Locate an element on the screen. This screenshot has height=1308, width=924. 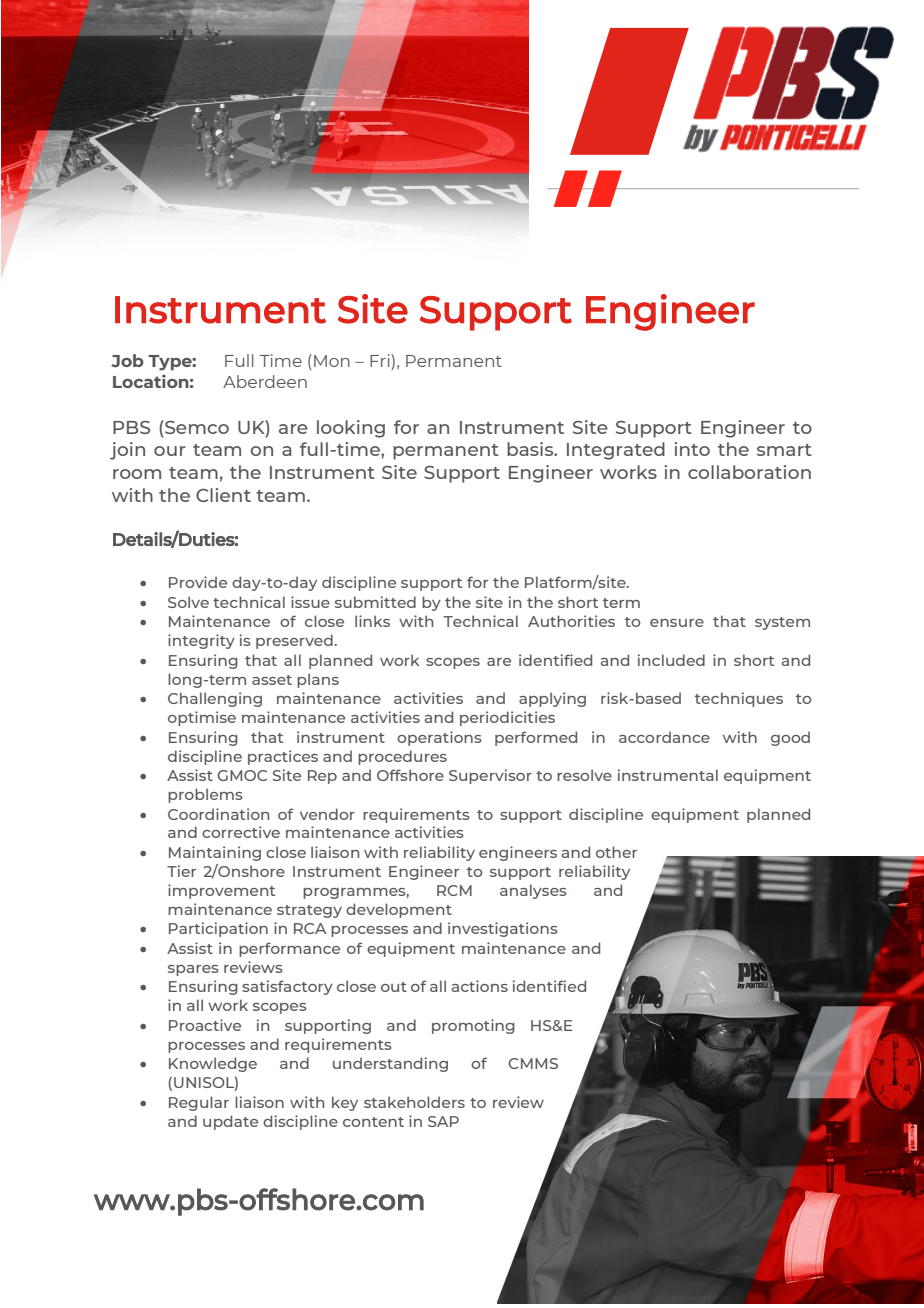
Aberdeen is located at coordinates (265, 381).
